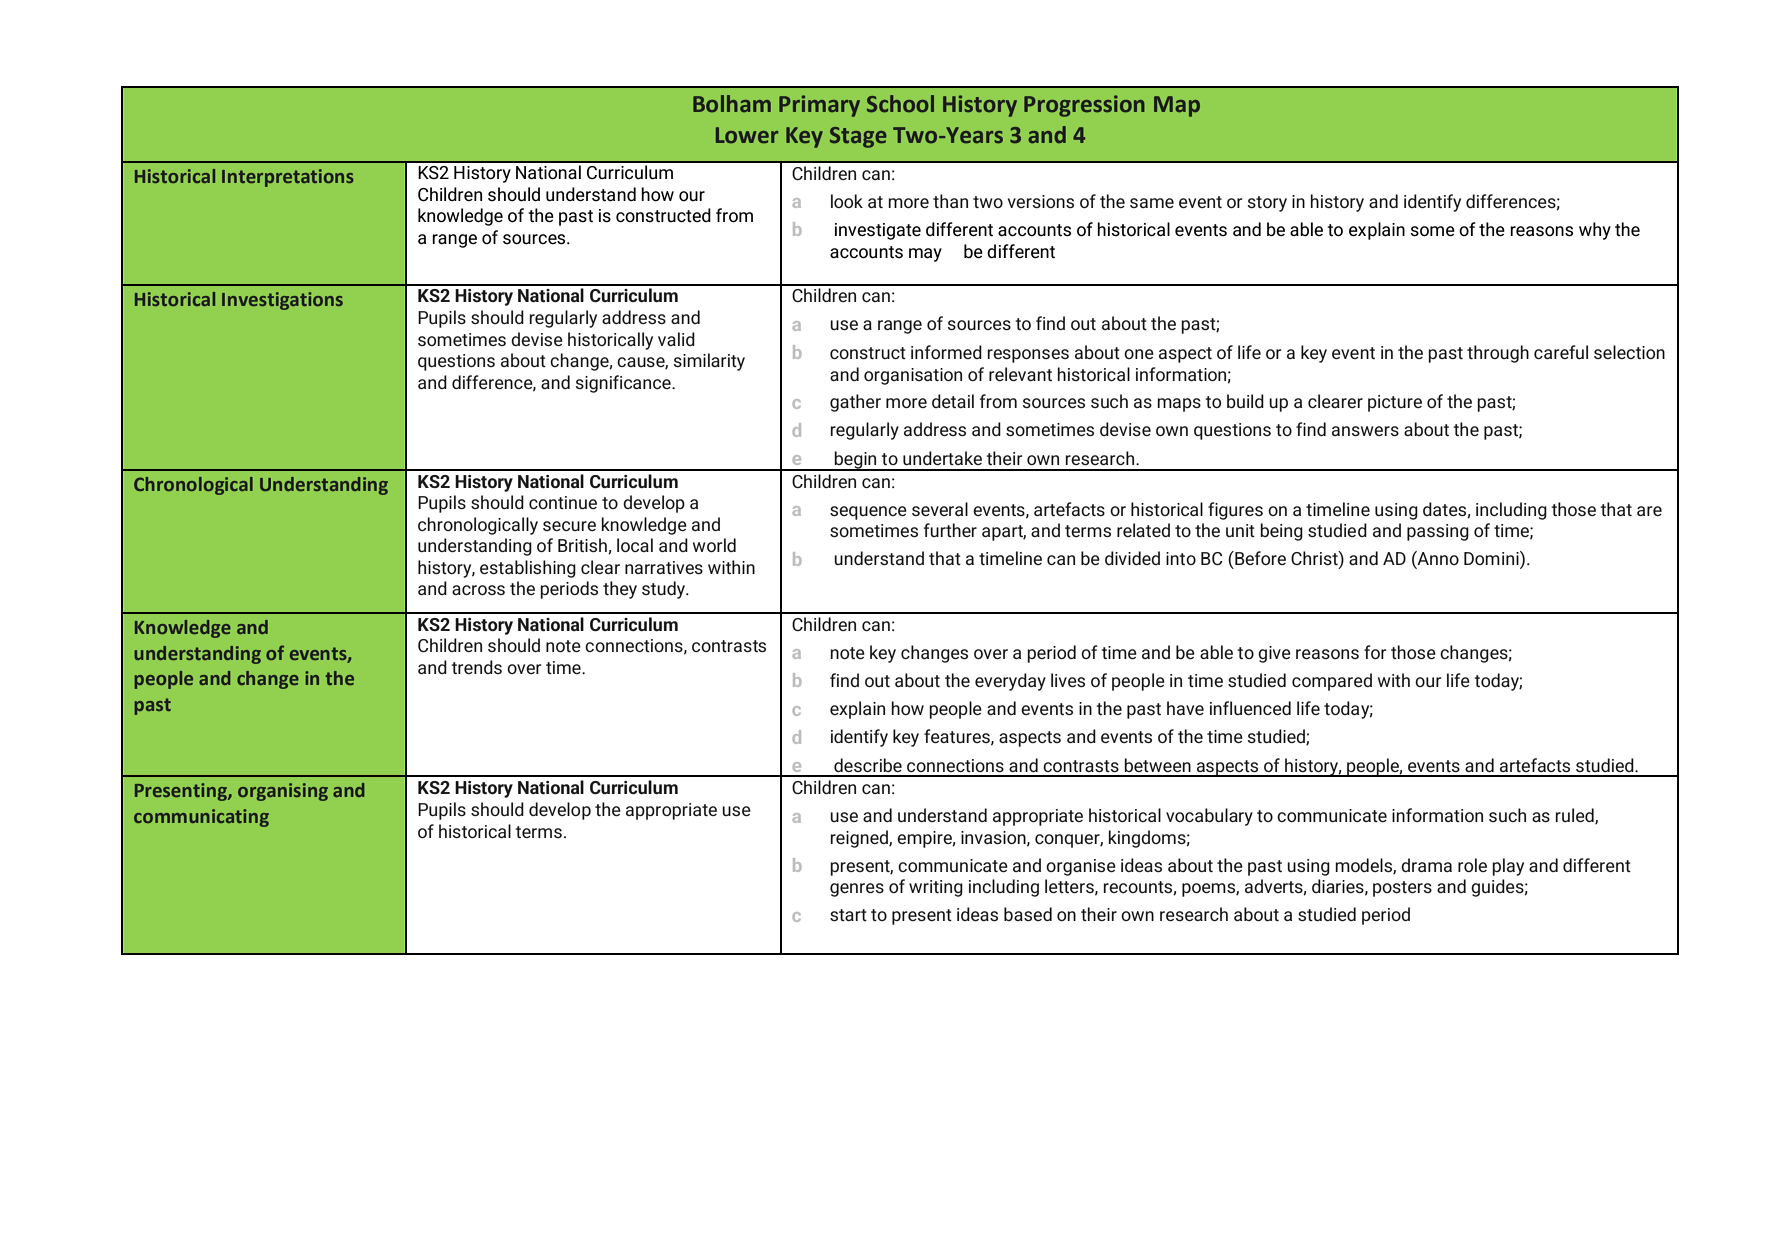  Describe the element at coordinates (858, 137) in the screenshot. I see `Stage` at that location.
